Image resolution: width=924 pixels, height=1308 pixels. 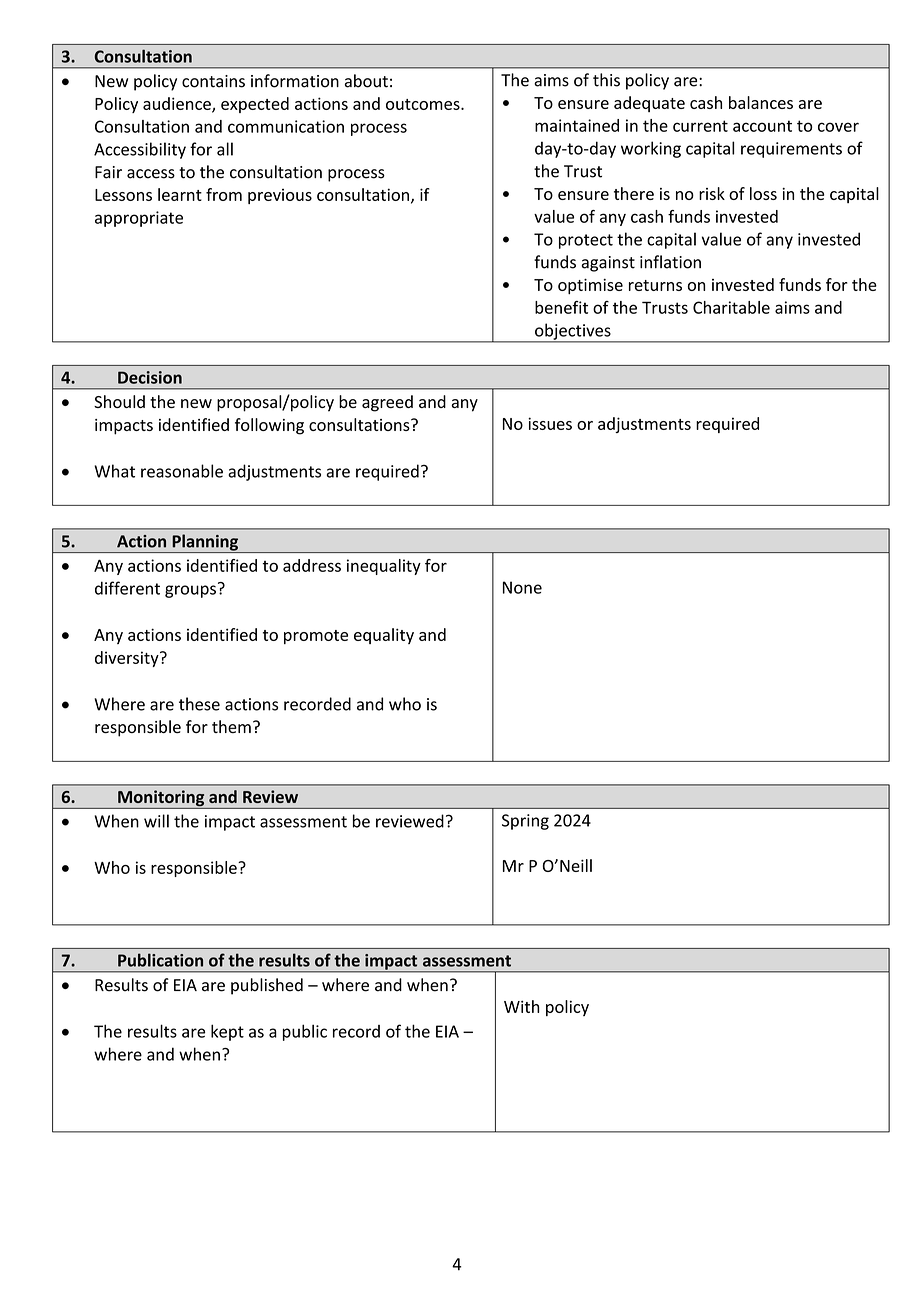 What do you see at coordinates (731, 307) in the screenshot?
I see `Charitable` at bounding box center [731, 307].
